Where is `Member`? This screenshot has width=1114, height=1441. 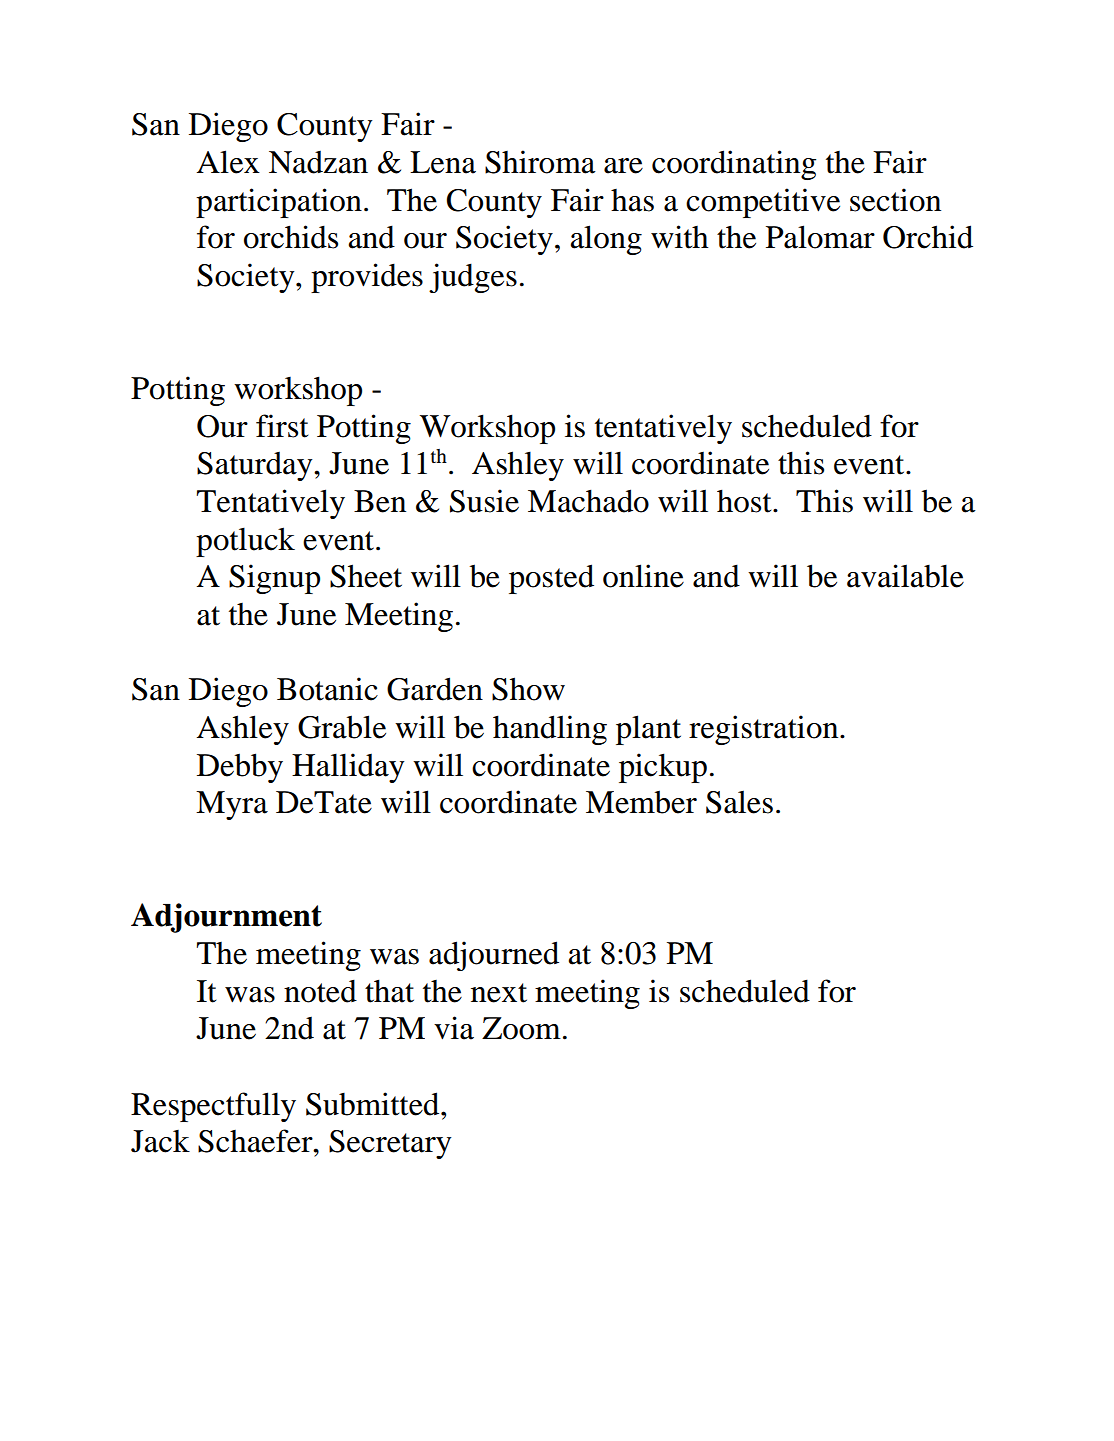 Member is located at coordinates (641, 802).
